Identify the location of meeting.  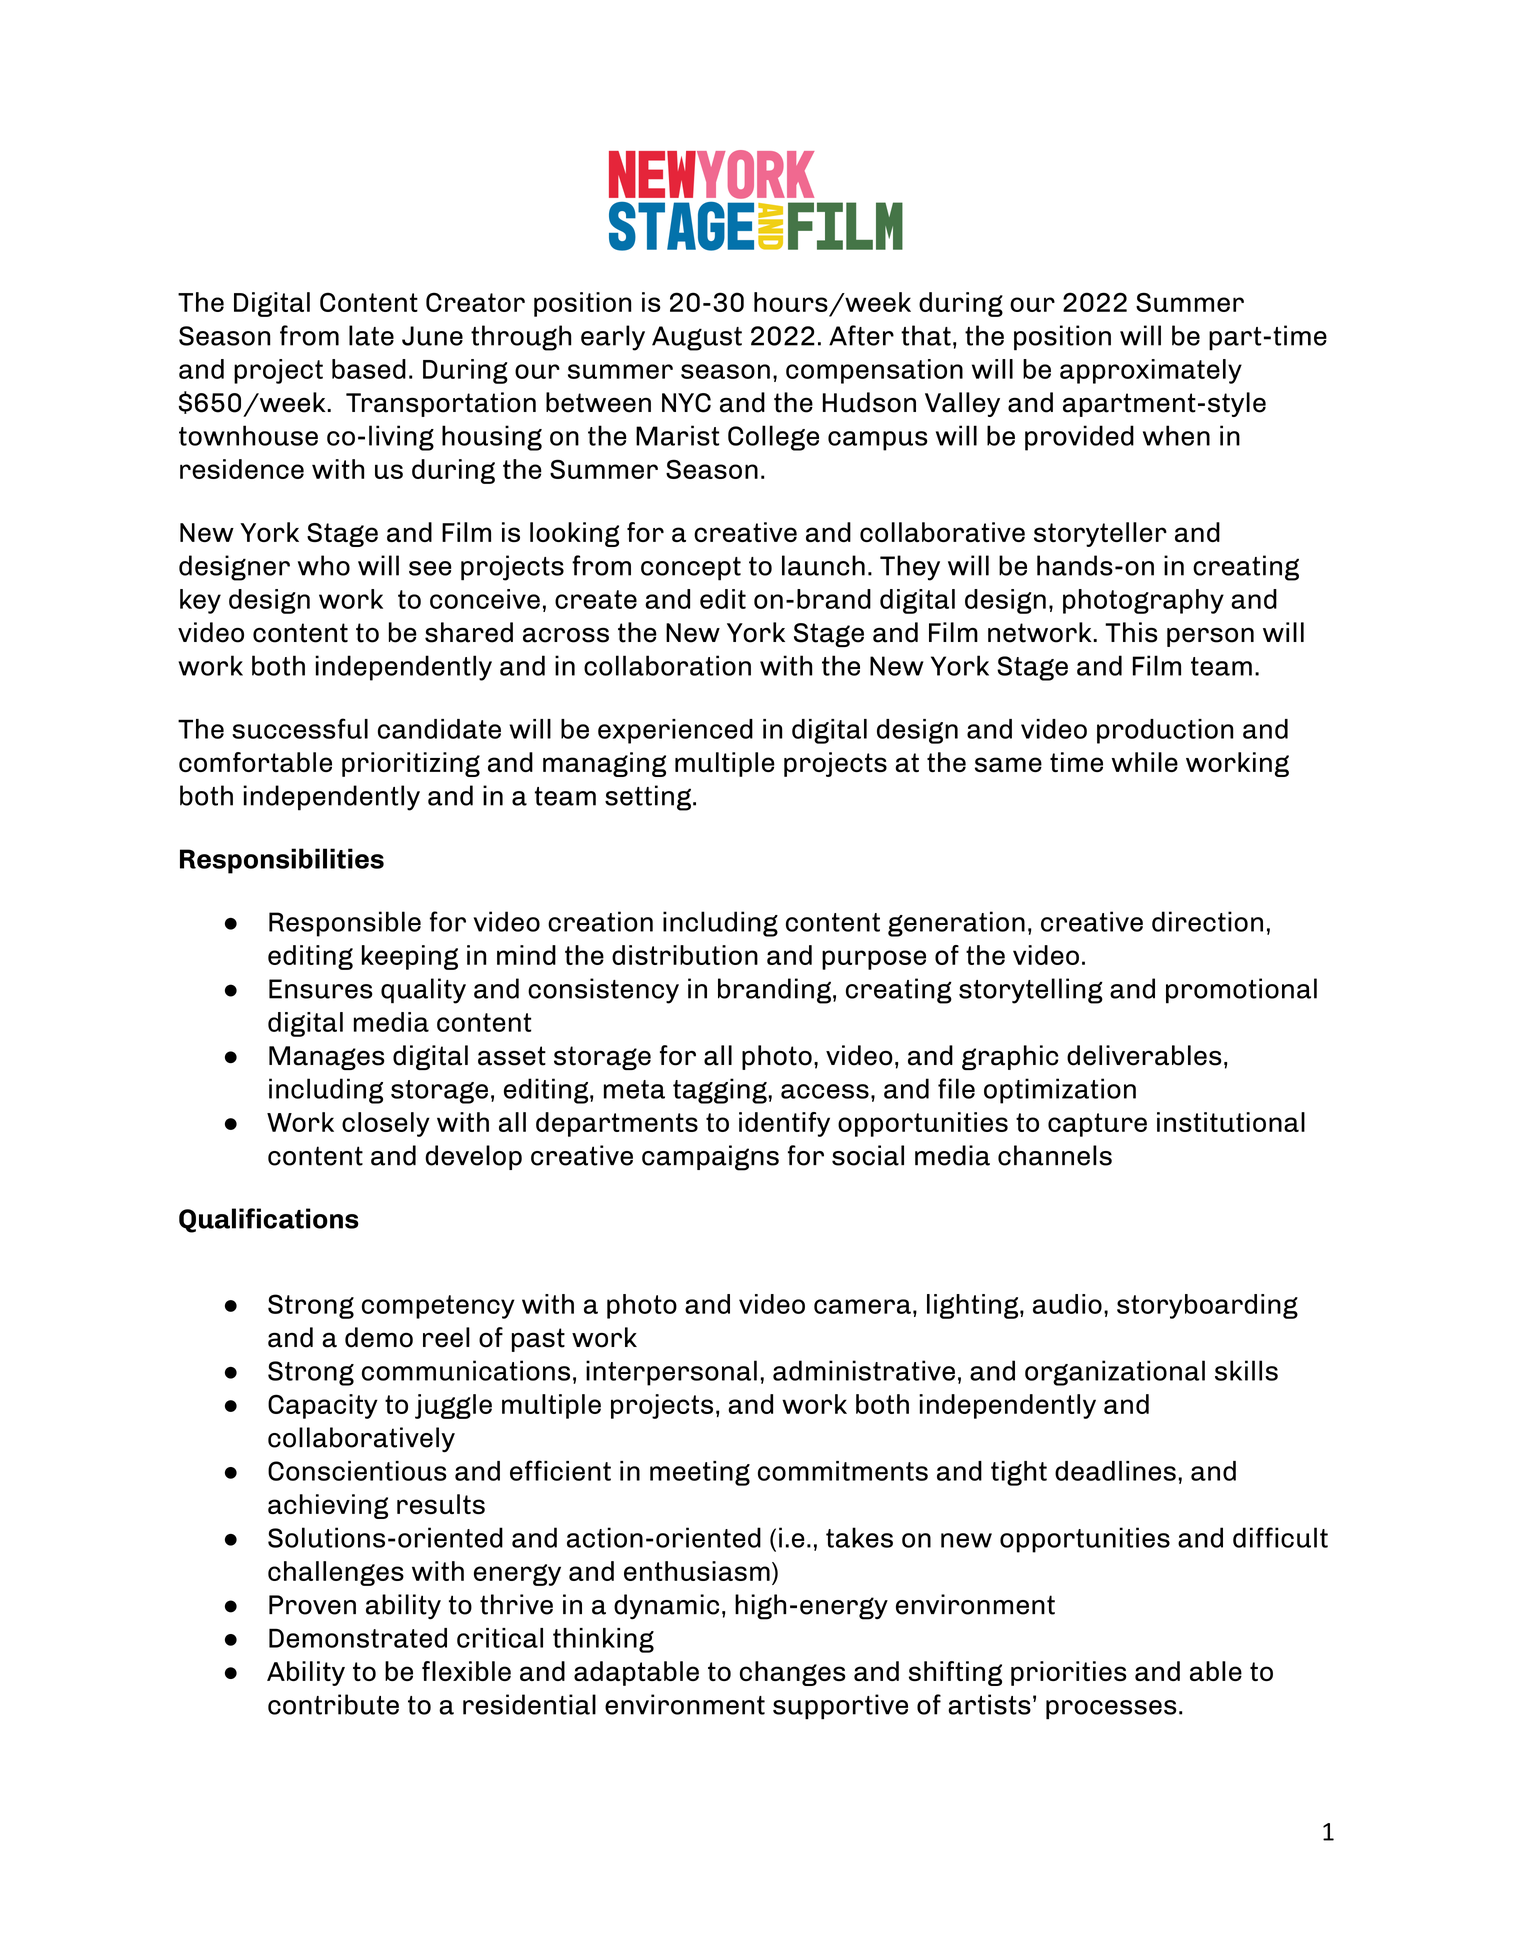
(700, 1473).
